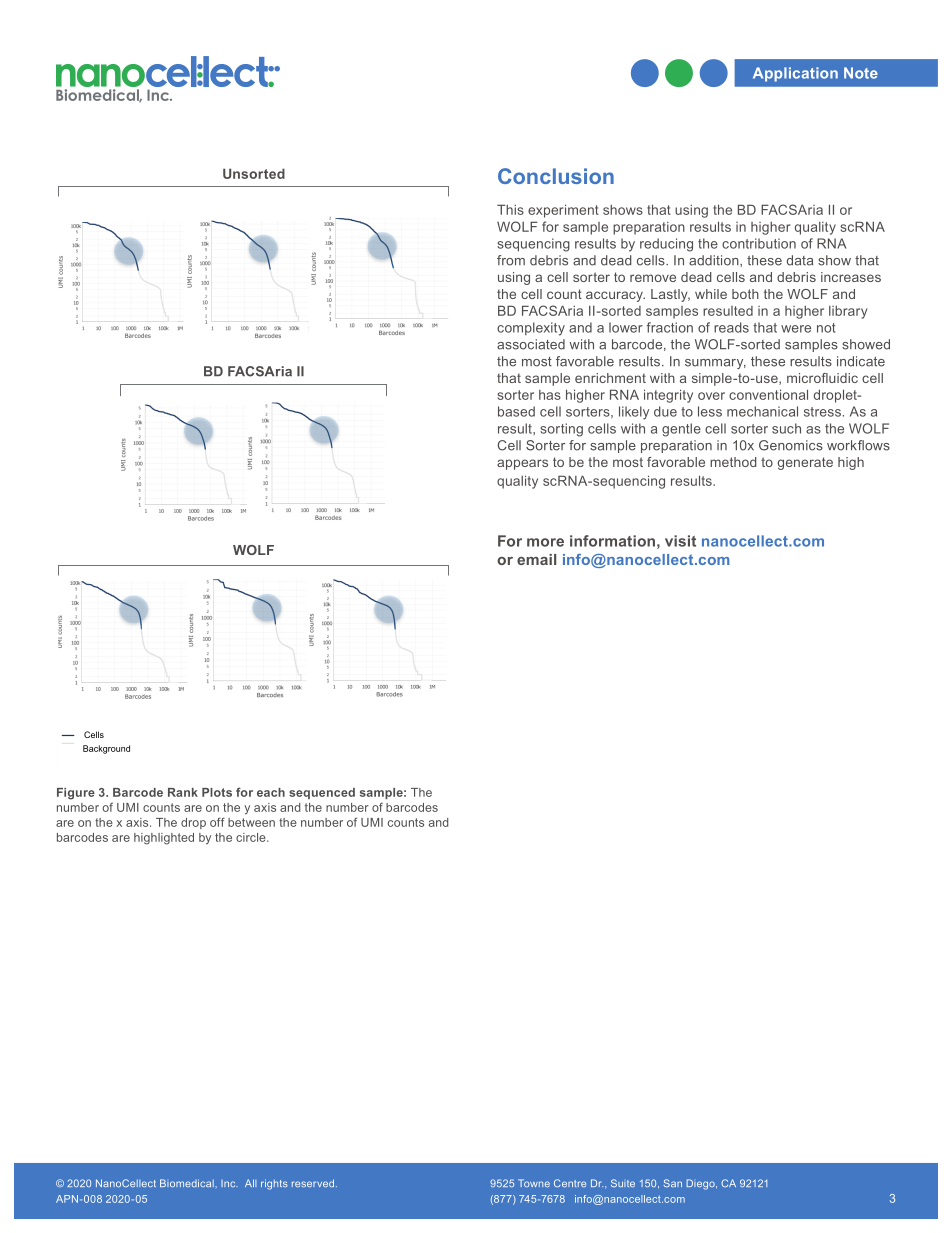 This screenshot has height=1233, width=952. Describe the element at coordinates (522, 464) in the screenshot. I see `appears` at that location.
